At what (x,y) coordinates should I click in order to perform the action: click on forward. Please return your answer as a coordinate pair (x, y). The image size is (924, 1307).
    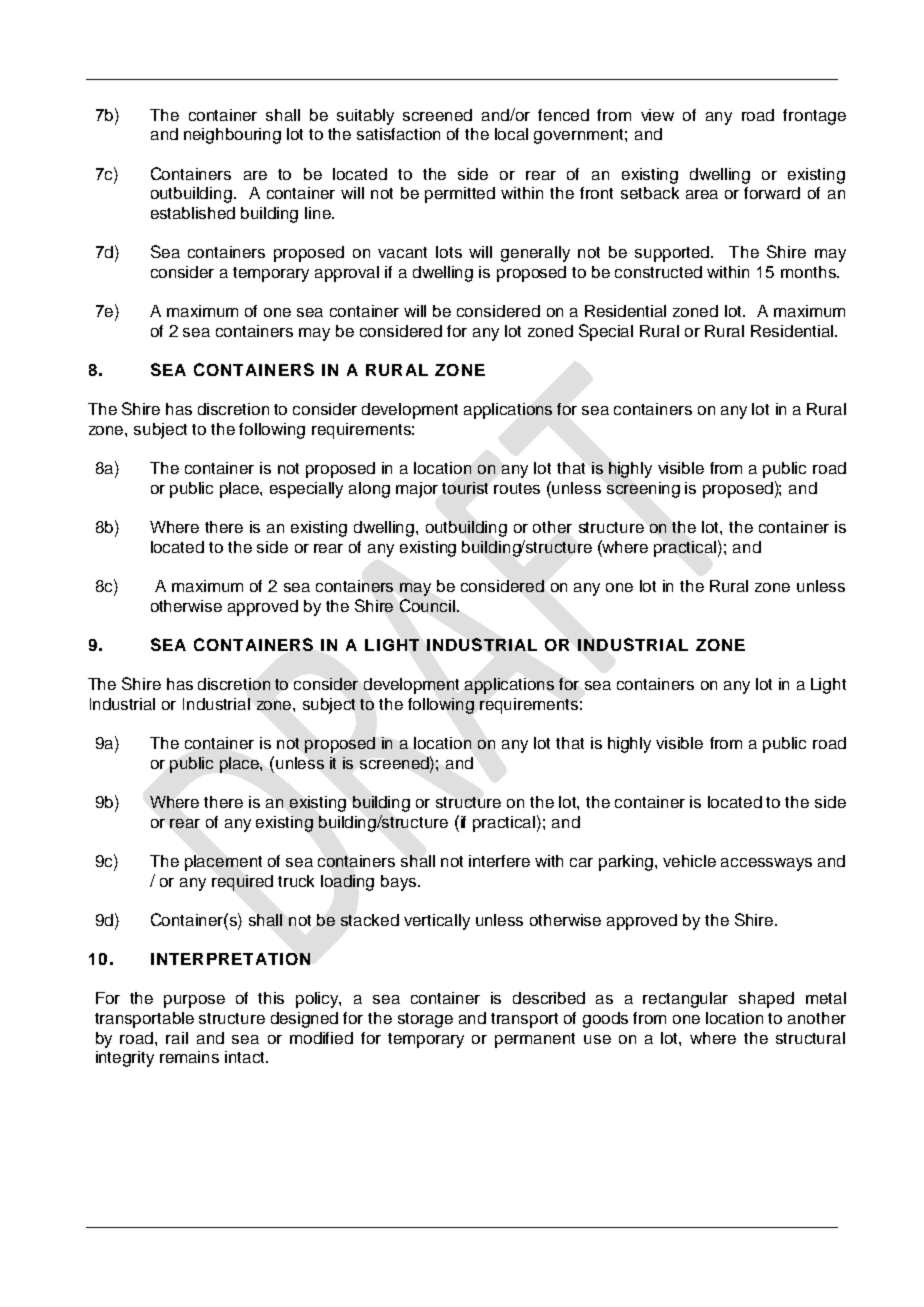
    Looking at the image, I should click on (772, 193).
